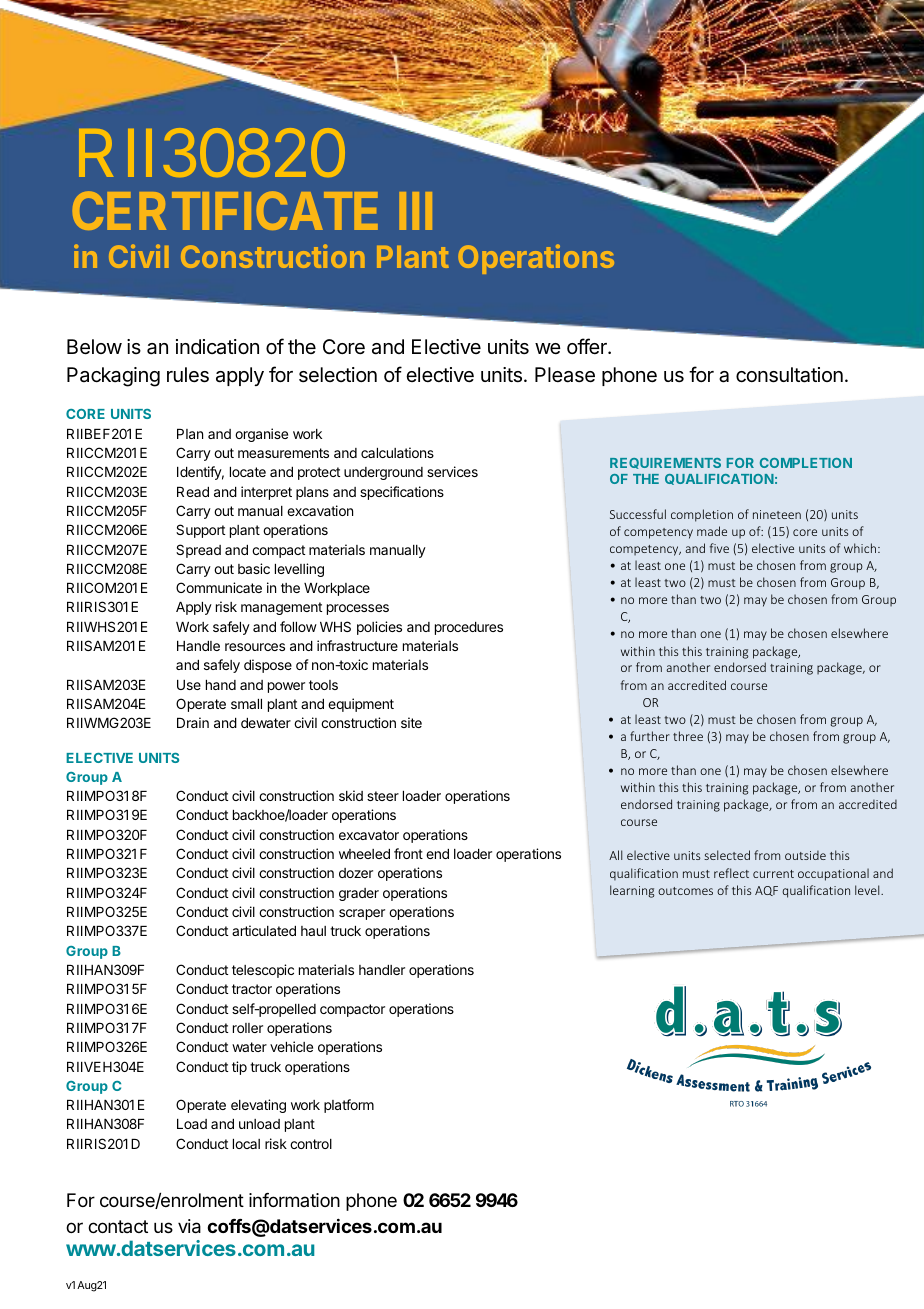  Describe the element at coordinates (719, 548) in the page. I see `five` at that location.
